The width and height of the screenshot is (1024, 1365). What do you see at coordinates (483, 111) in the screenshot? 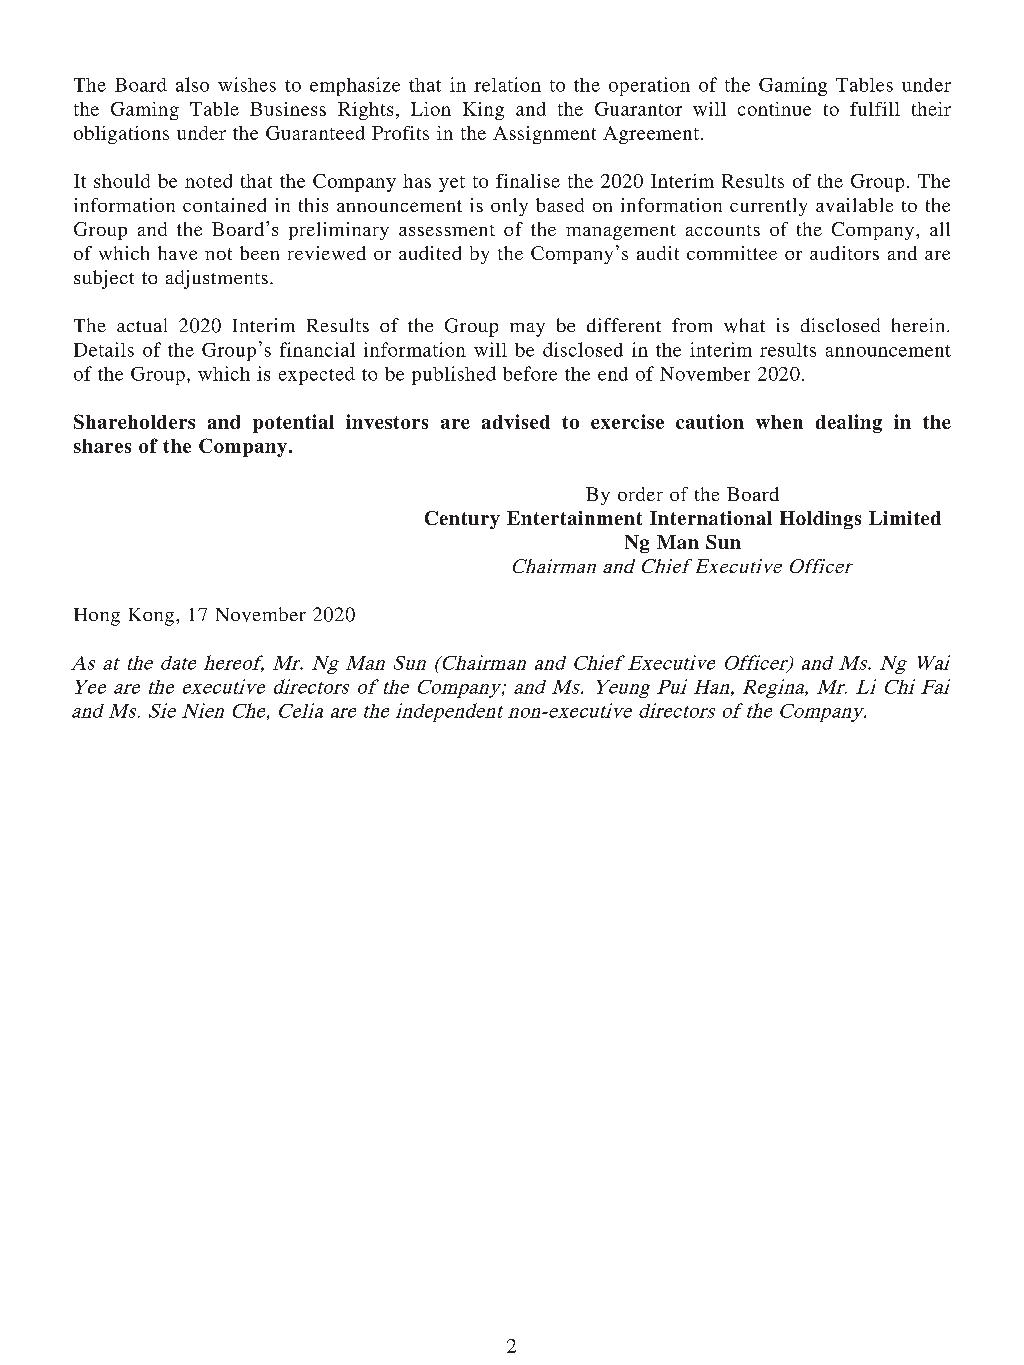
I see `King` at bounding box center [483, 111].
